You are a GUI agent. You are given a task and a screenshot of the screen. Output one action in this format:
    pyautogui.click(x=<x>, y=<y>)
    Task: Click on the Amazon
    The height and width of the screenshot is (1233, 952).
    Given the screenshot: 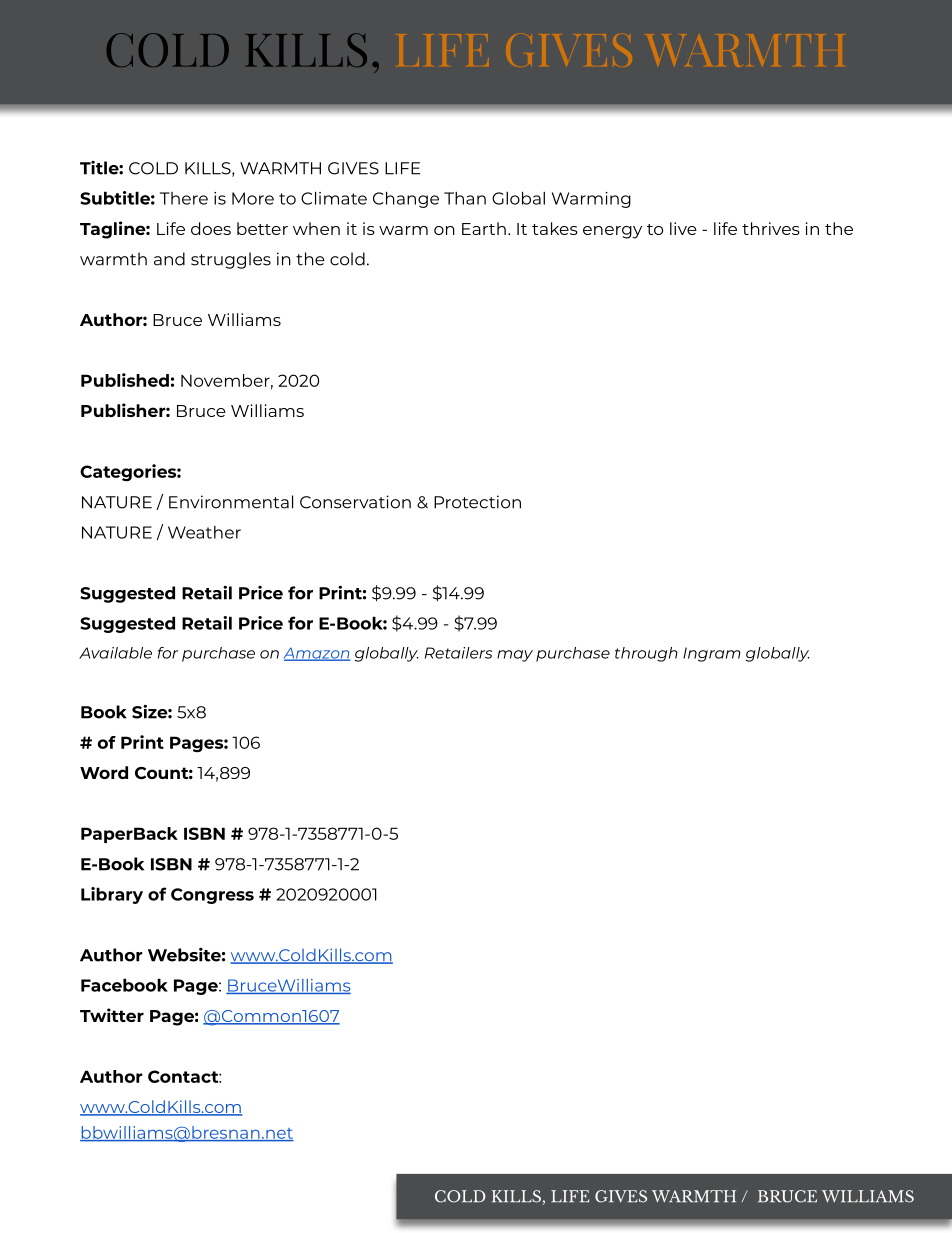 What is the action you would take?
    pyautogui.click(x=317, y=654)
